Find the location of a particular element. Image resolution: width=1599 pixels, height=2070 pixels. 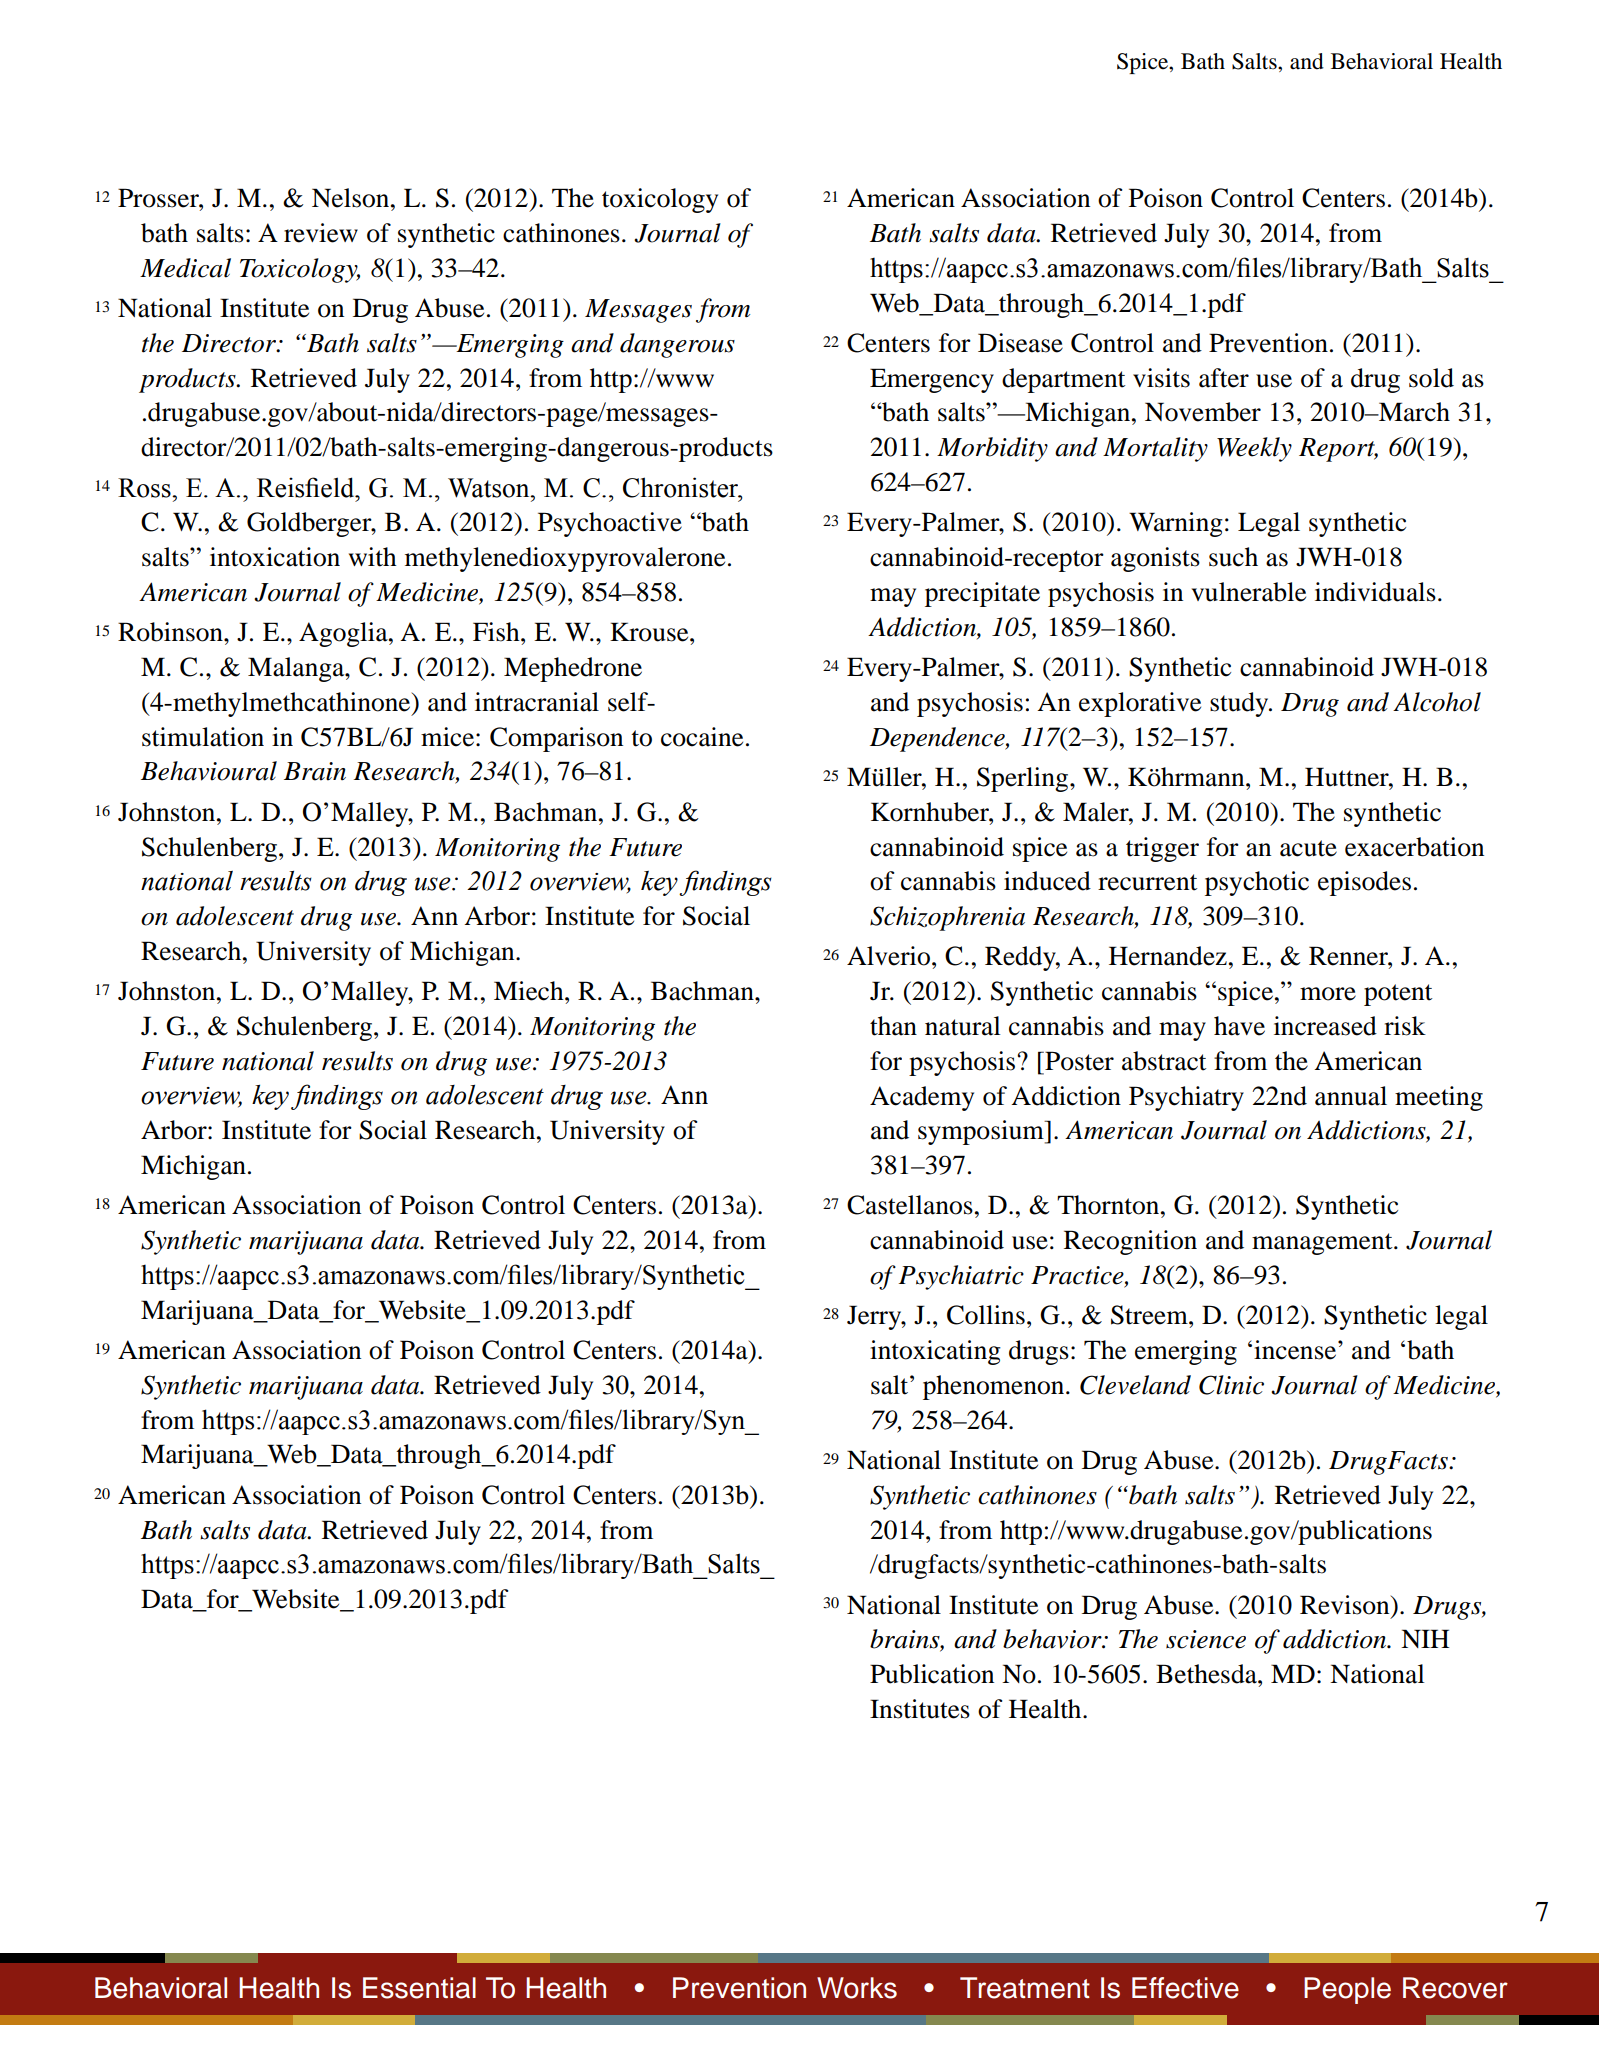

intoxication is located at coordinates (275, 557).
